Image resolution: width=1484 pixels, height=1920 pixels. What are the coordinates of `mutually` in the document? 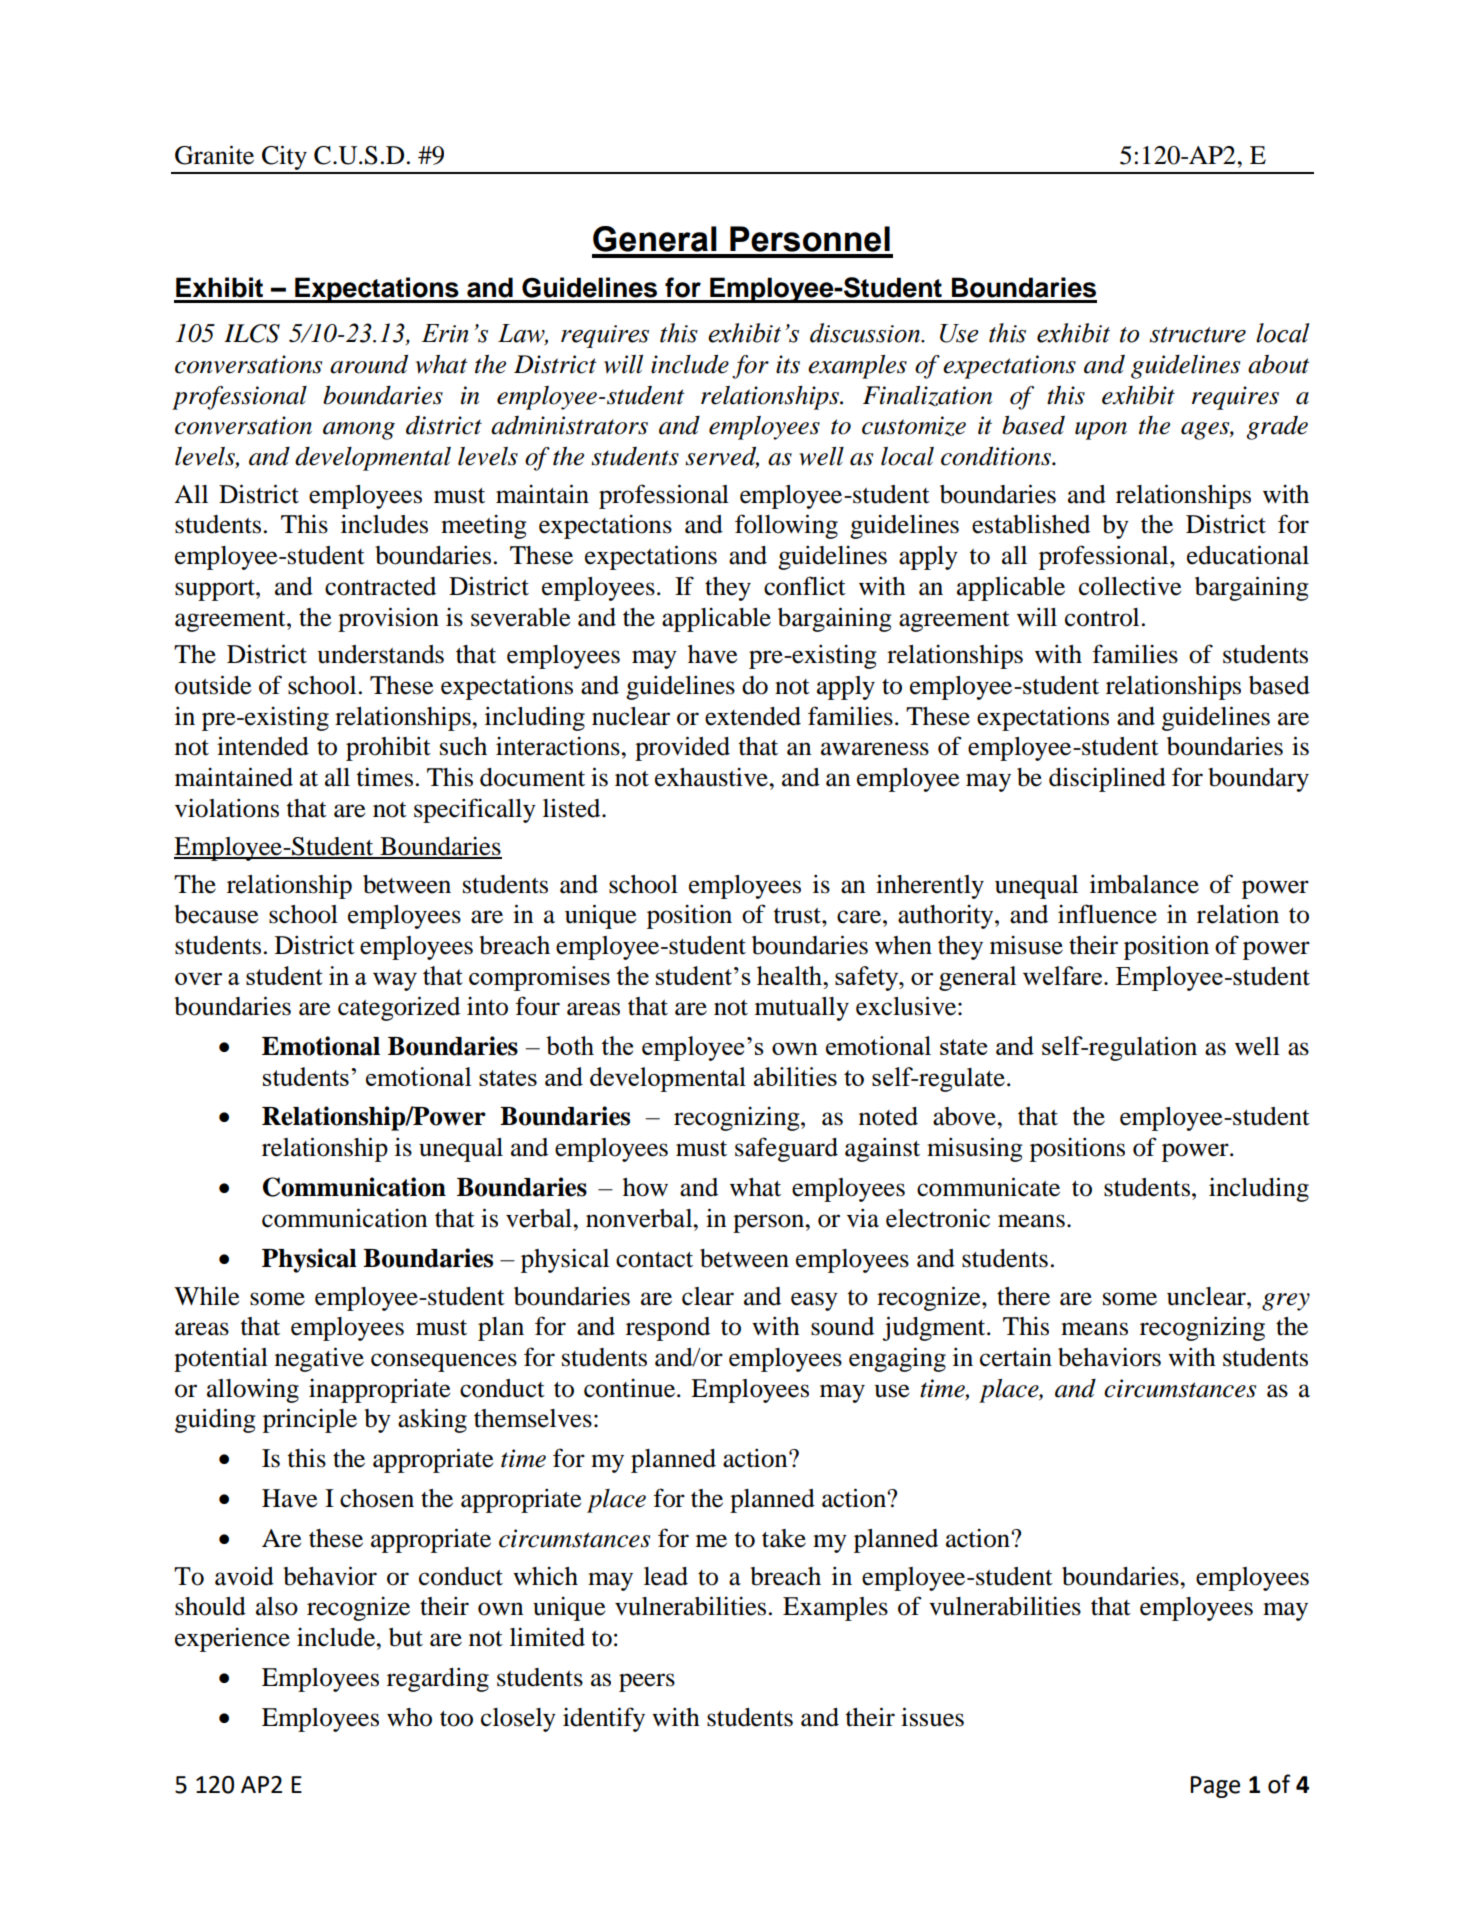 It's located at (802, 1009).
